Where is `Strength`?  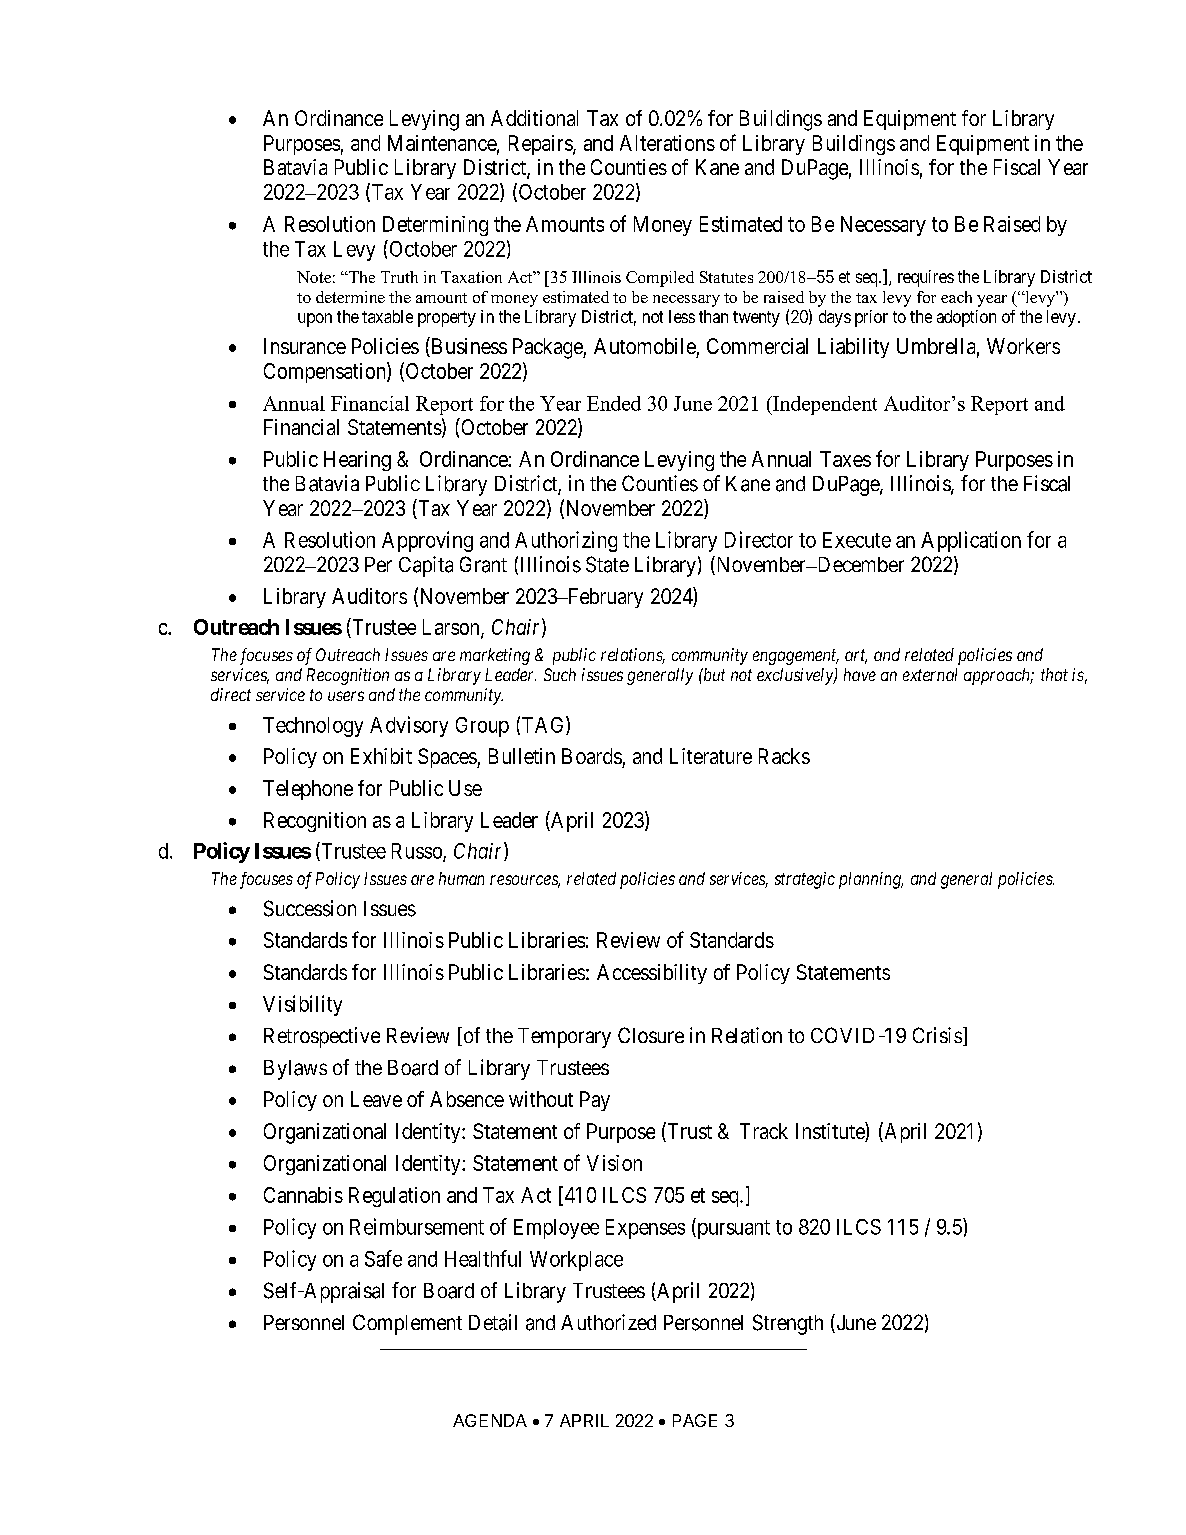
Strength is located at coordinates (788, 1324).
